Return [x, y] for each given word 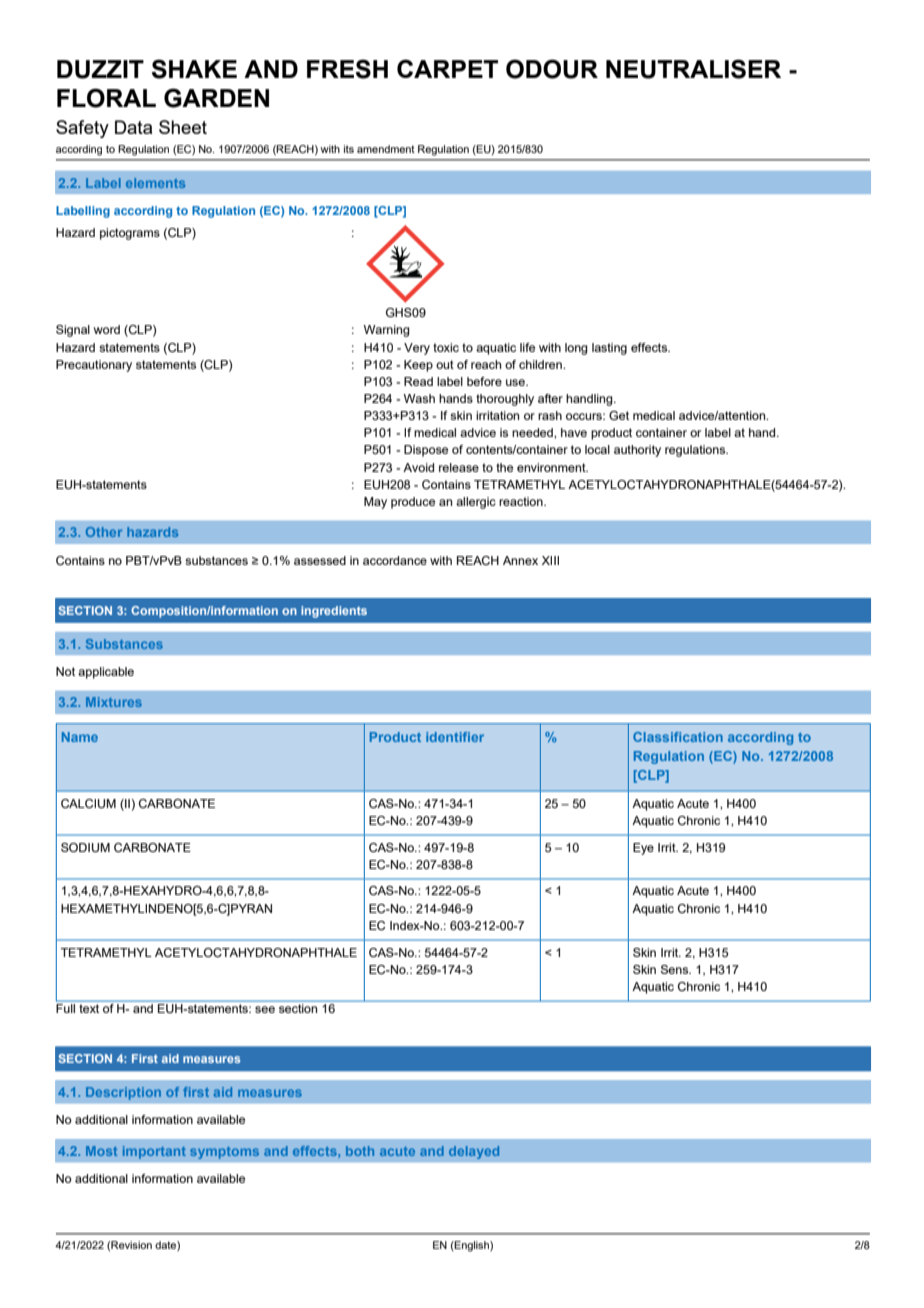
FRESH [347, 69]
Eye [643, 849]
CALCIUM [88, 804]
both [360, 1151]
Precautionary [94, 366]
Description [123, 1093]
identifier [455, 737]
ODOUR [552, 69]
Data [133, 127]
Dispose [426, 451]
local [597, 449]
